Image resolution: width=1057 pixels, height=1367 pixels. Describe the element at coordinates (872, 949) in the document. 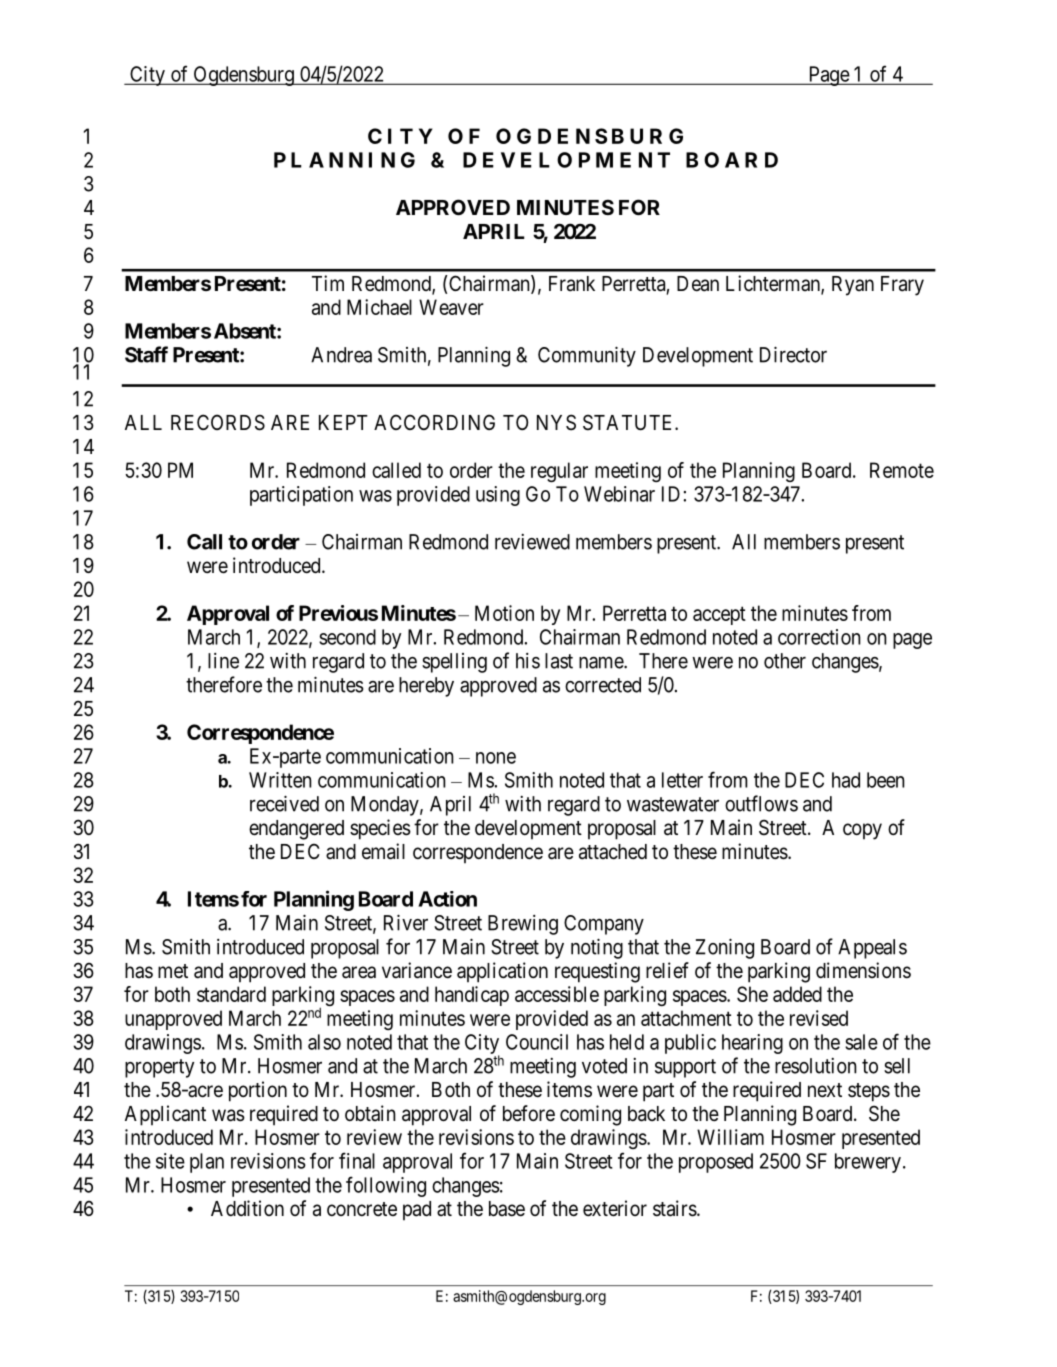

I see `Appeals` at that location.
